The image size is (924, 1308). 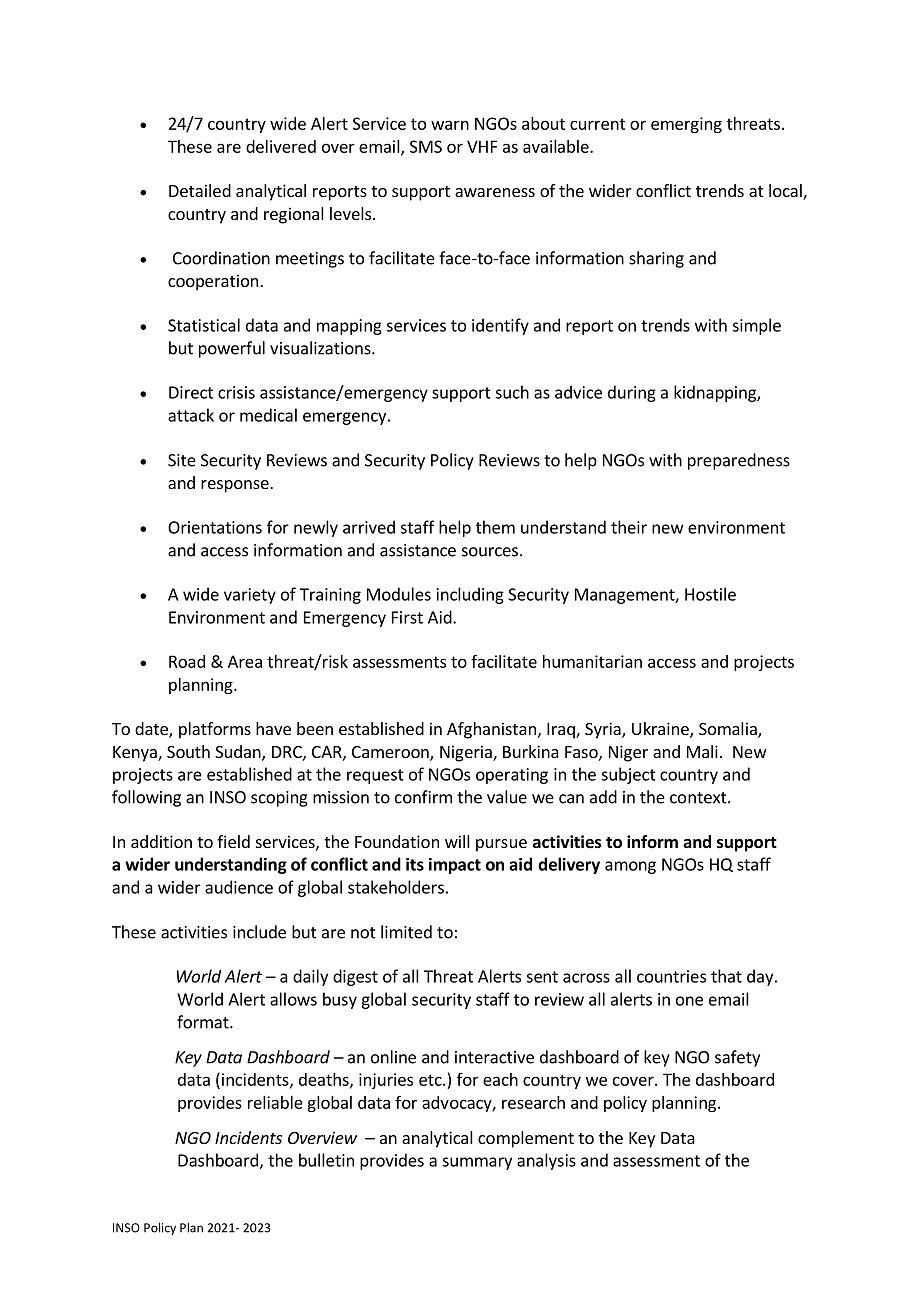 I want to click on including, so click(x=470, y=595).
